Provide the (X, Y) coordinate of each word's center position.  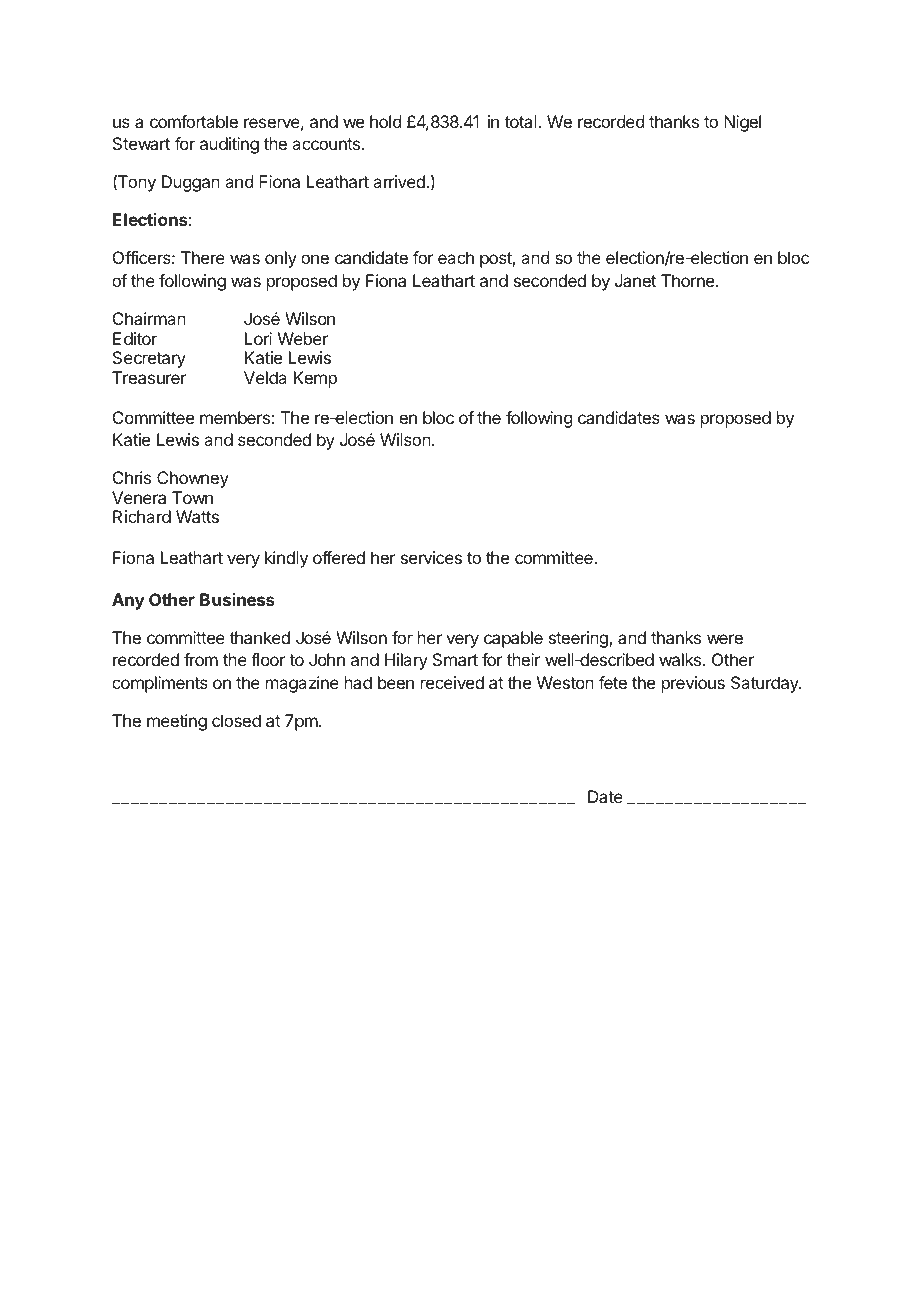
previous (693, 684)
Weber (303, 338)
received (452, 682)
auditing (229, 145)
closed (236, 720)
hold (385, 121)
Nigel (742, 123)
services (431, 557)
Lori (258, 338)
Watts (197, 516)
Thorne (687, 280)
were (725, 639)
